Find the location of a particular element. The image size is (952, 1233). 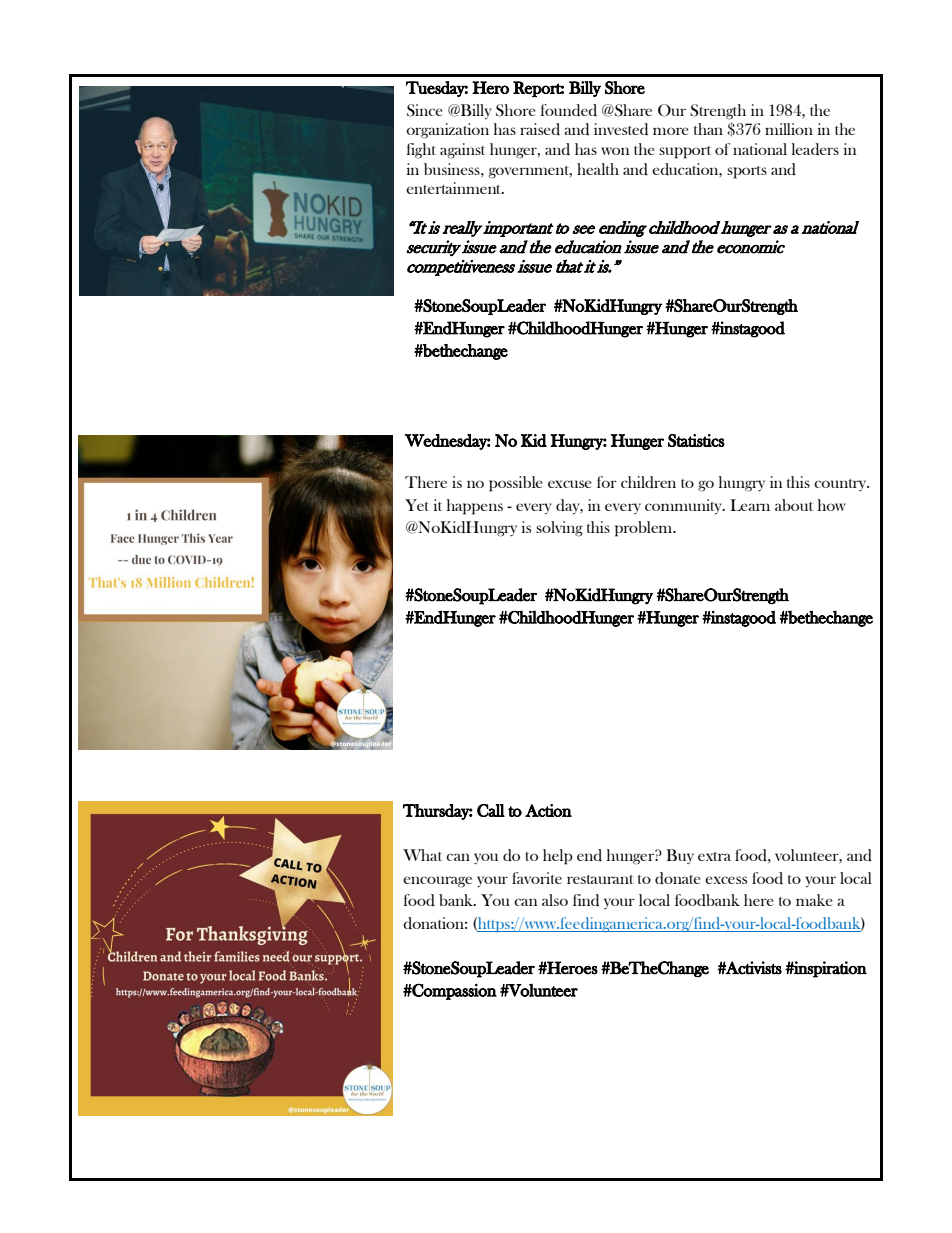

problem is located at coordinates (645, 529).
